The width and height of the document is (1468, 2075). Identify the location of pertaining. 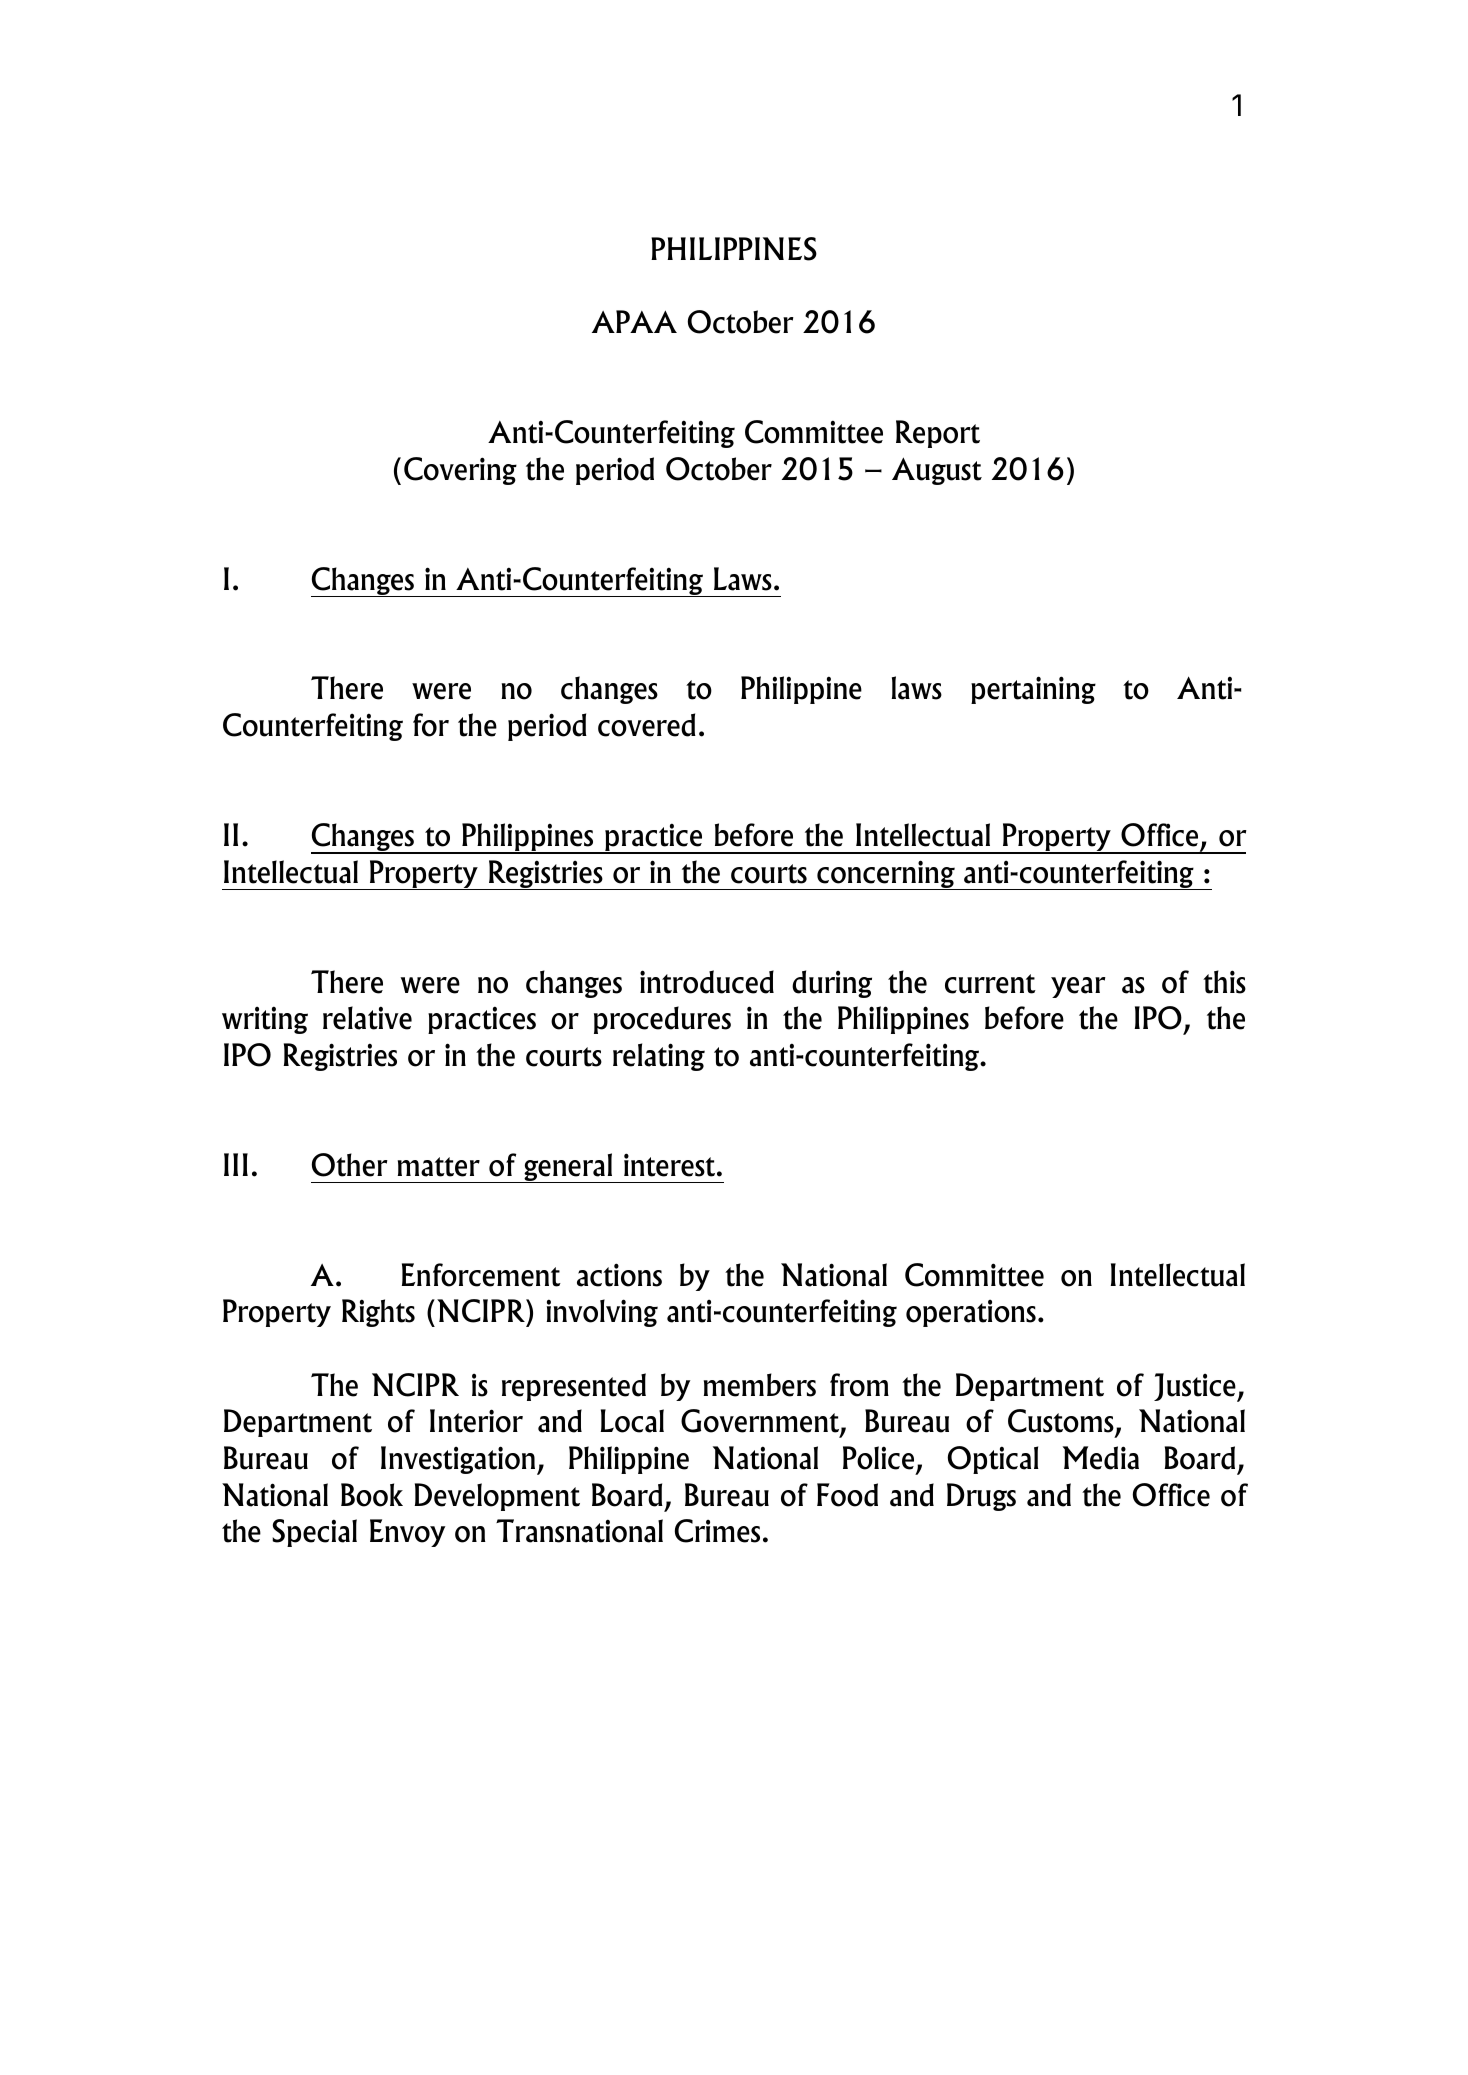
(1033, 690).
